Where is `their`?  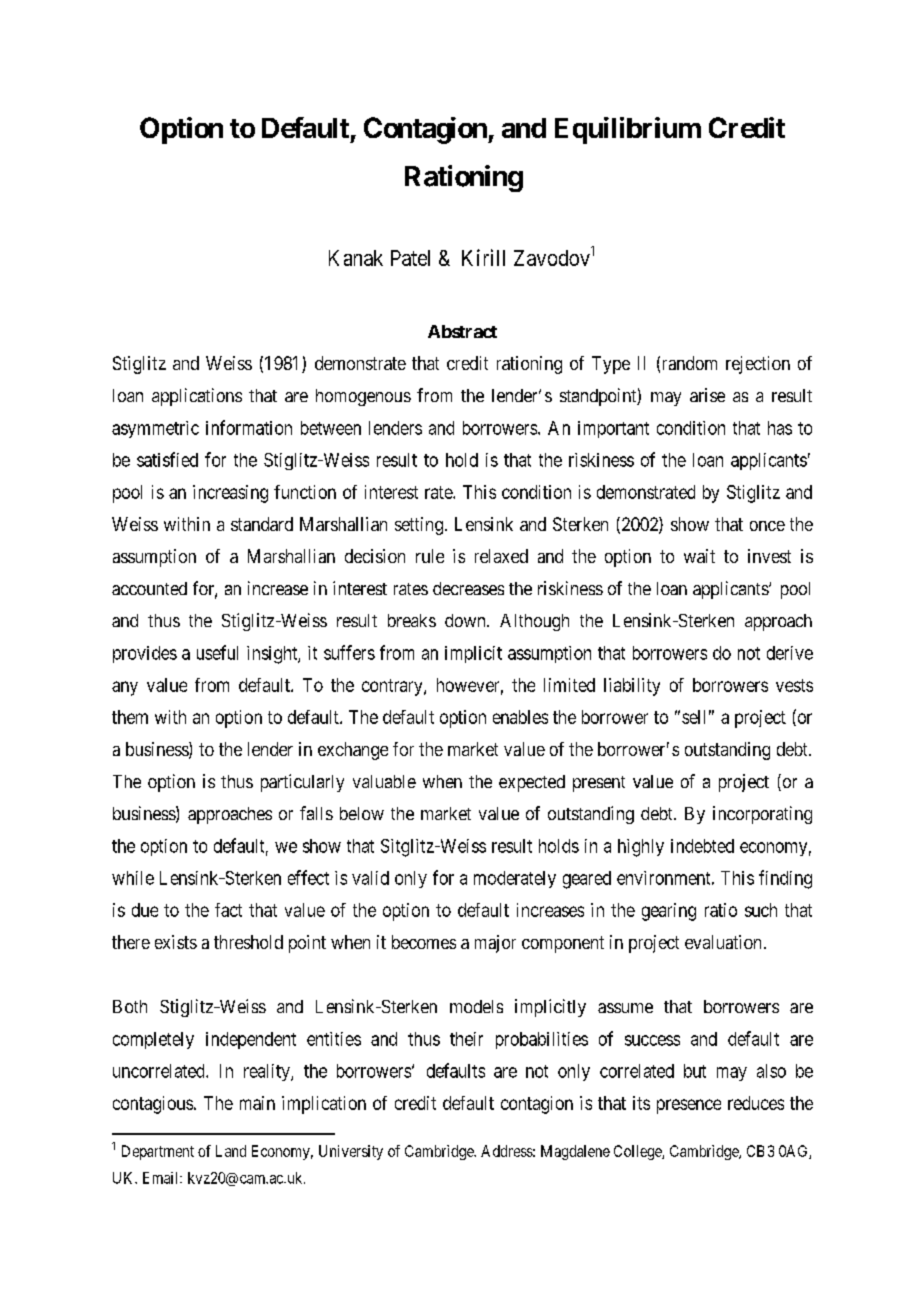 their is located at coordinates (466, 1039).
